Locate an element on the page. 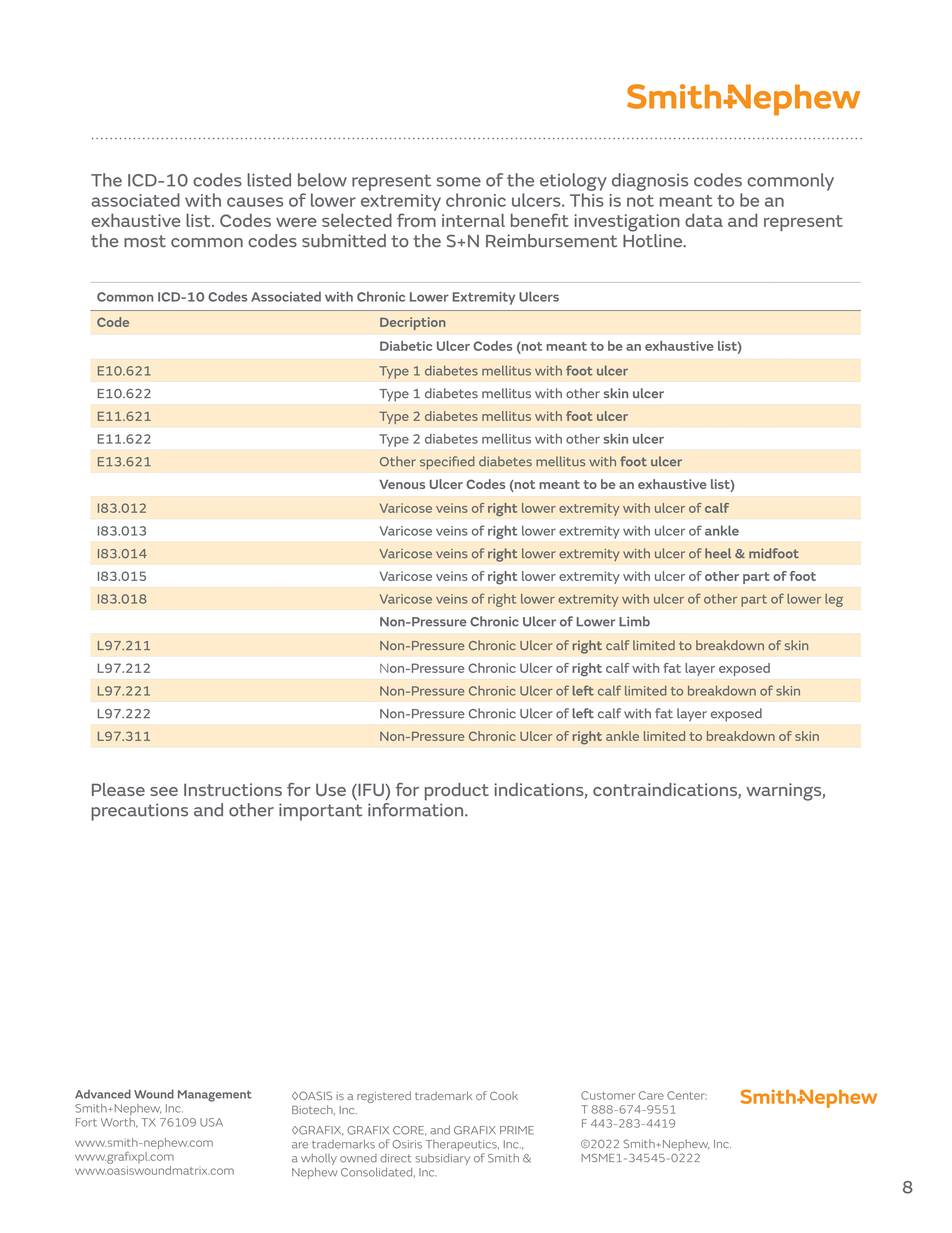  USA is located at coordinates (211, 1122).
